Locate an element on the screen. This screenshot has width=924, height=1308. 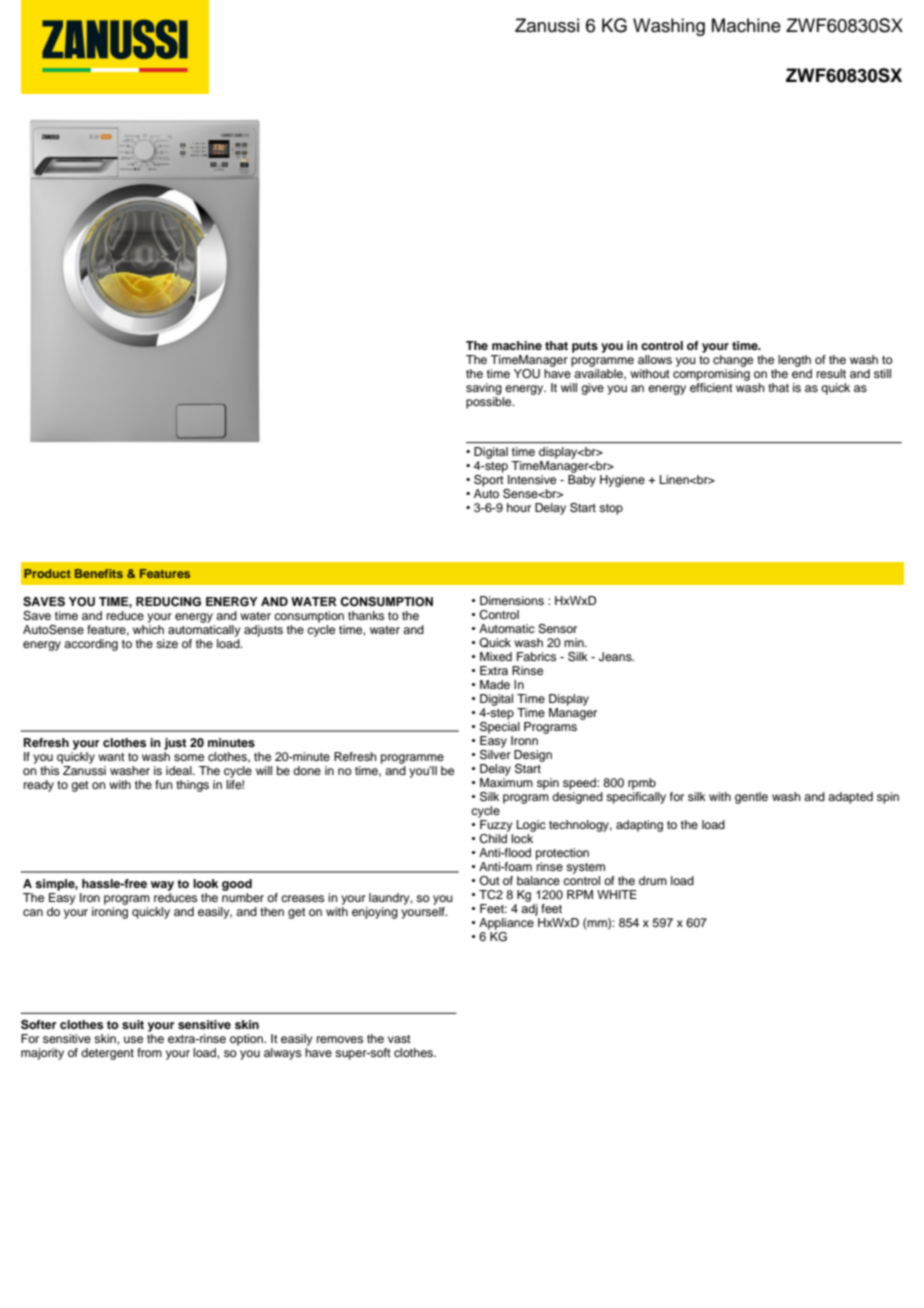
Dimensions is located at coordinates (512, 600).
